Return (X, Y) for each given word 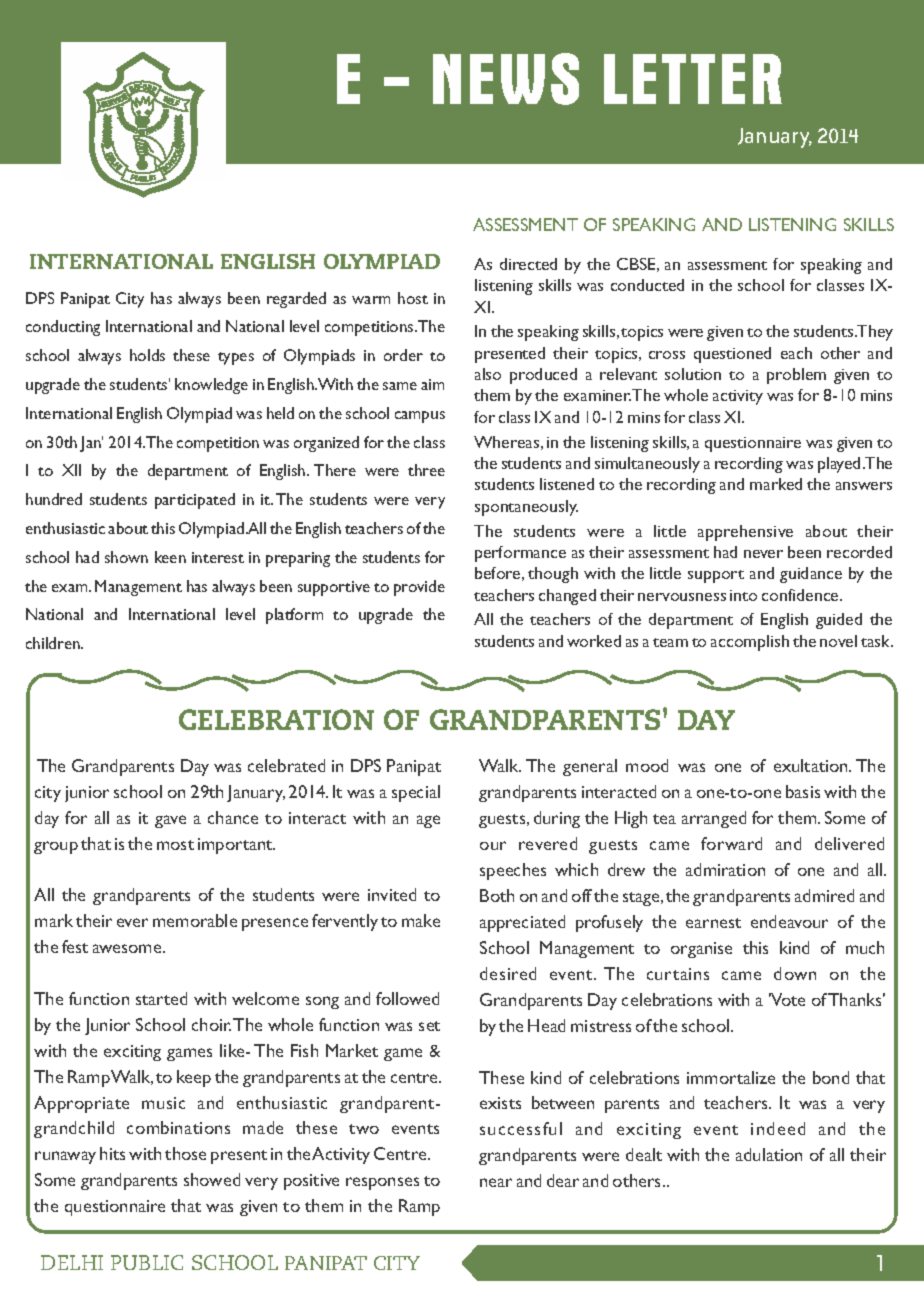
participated (195, 501)
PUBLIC (147, 1262)
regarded (296, 300)
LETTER (693, 79)
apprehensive (745, 533)
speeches (513, 871)
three (426, 470)
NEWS (506, 79)
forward (731, 843)
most (175, 845)
